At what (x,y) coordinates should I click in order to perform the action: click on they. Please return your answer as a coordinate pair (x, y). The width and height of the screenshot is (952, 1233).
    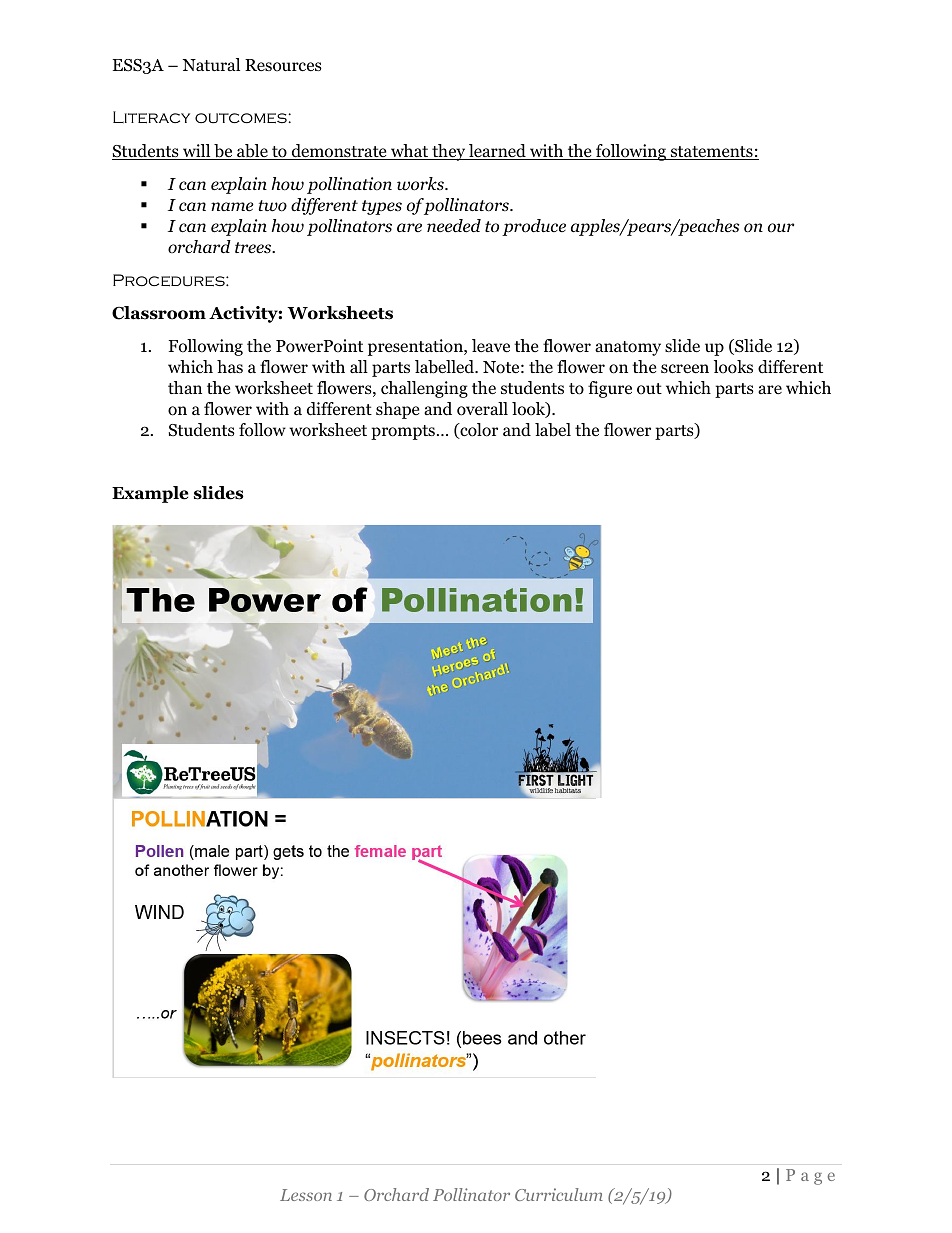
    Looking at the image, I should click on (449, 152).
